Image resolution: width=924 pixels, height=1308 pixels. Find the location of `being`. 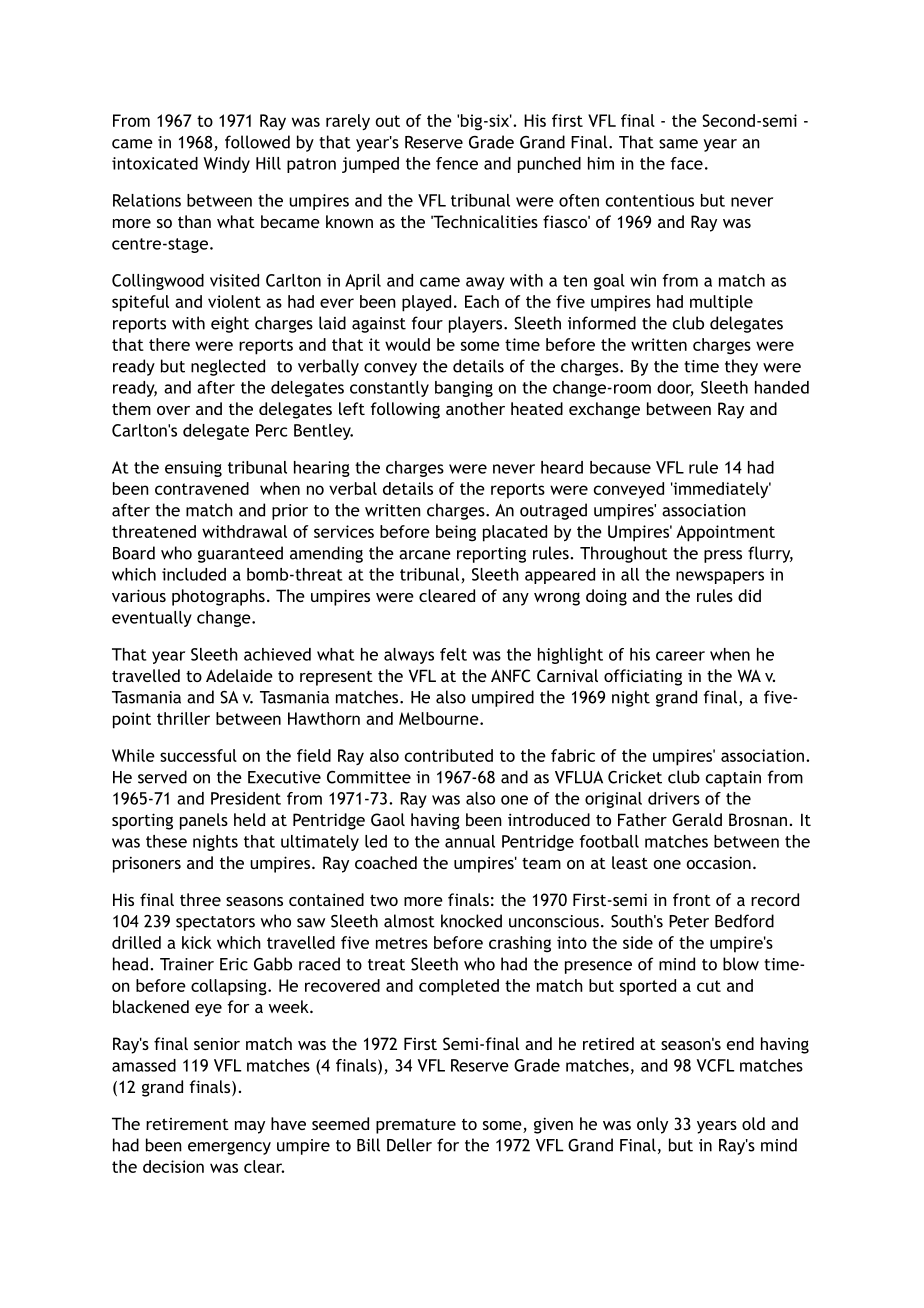

being is located at coordinates (456, 533).
